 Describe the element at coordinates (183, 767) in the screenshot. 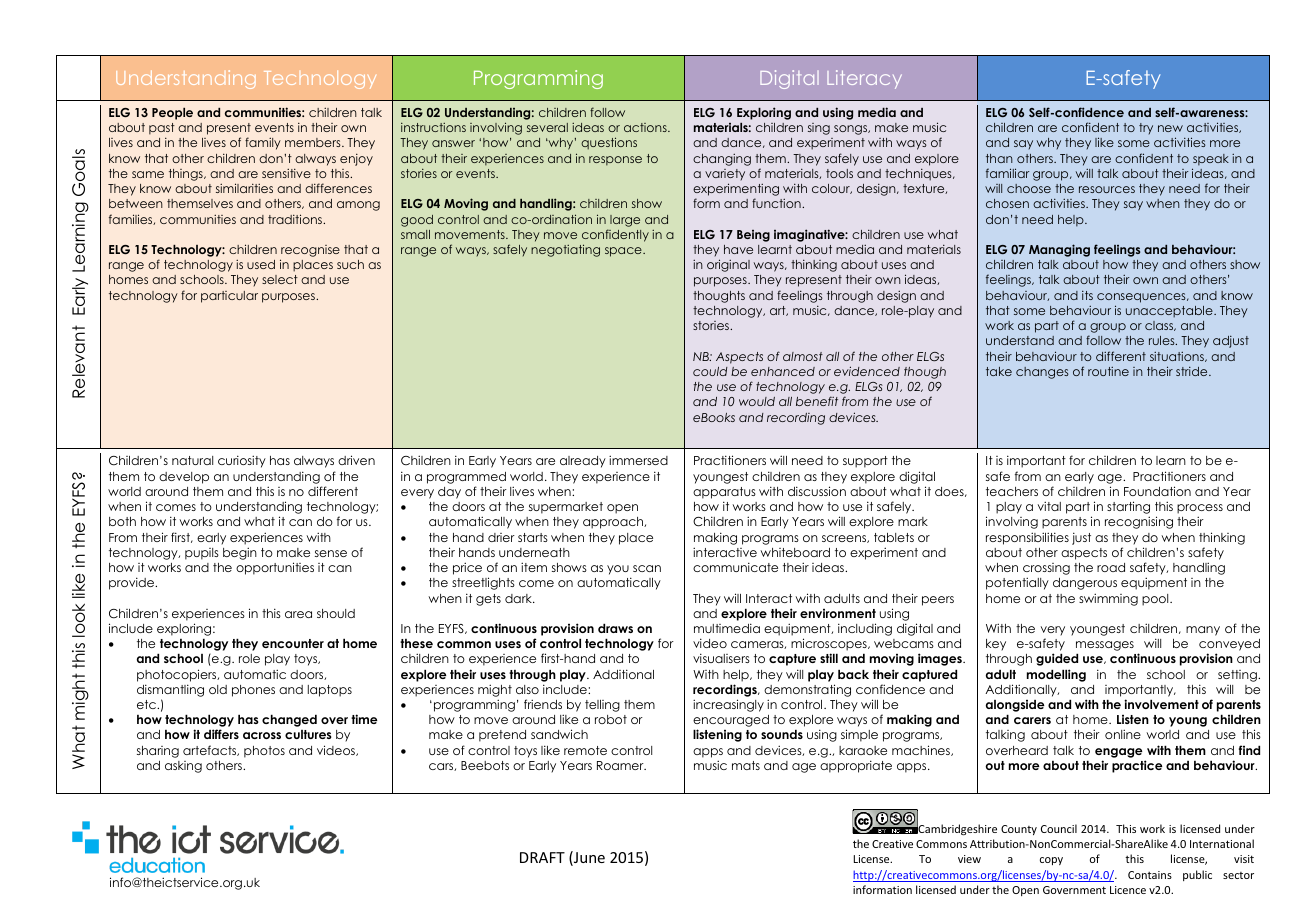

I see `asking` at that location.
